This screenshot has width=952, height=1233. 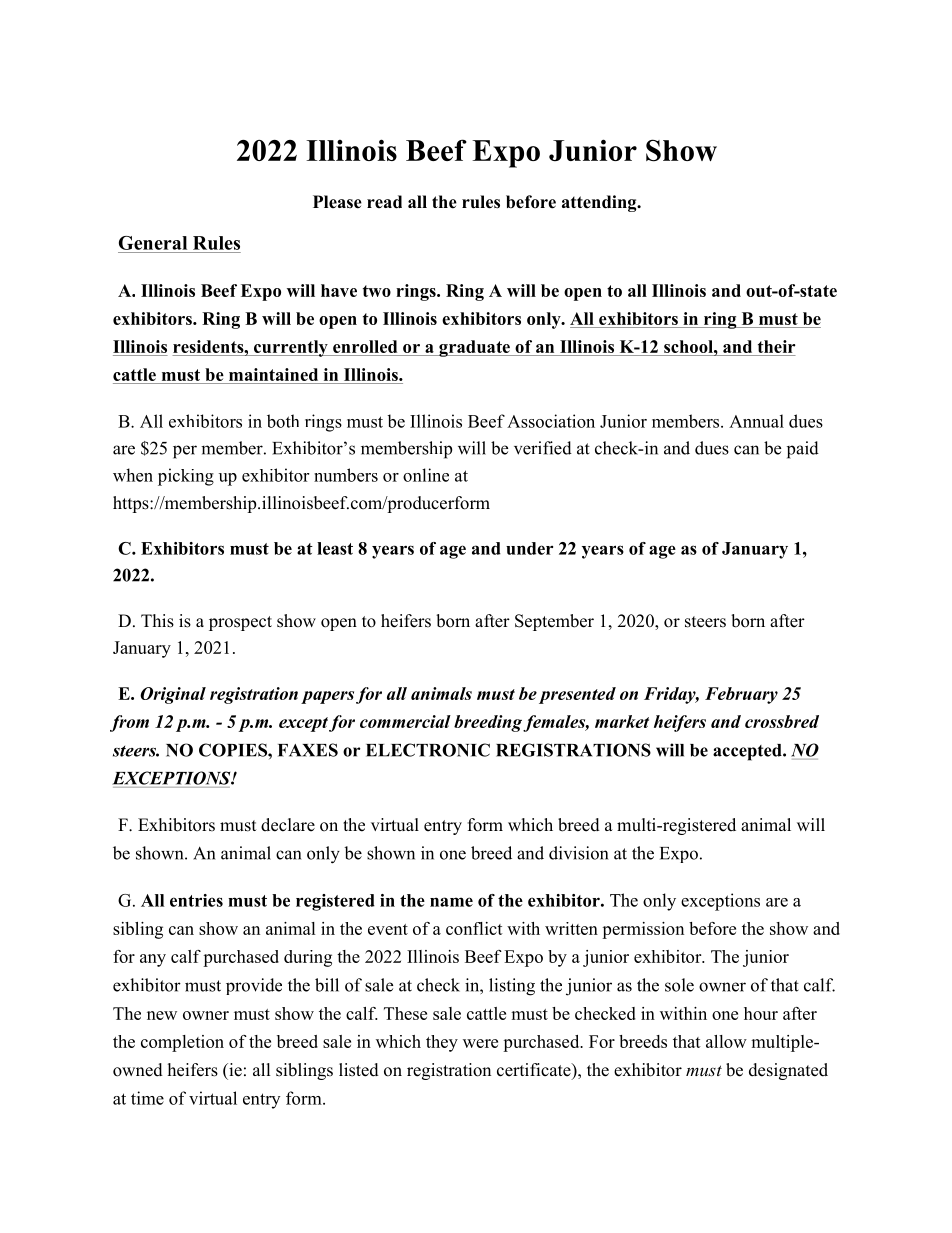 What do you see at coordinates (196, 900) in the screenshot?
I see `entries` at bounding box center [196, 900].
